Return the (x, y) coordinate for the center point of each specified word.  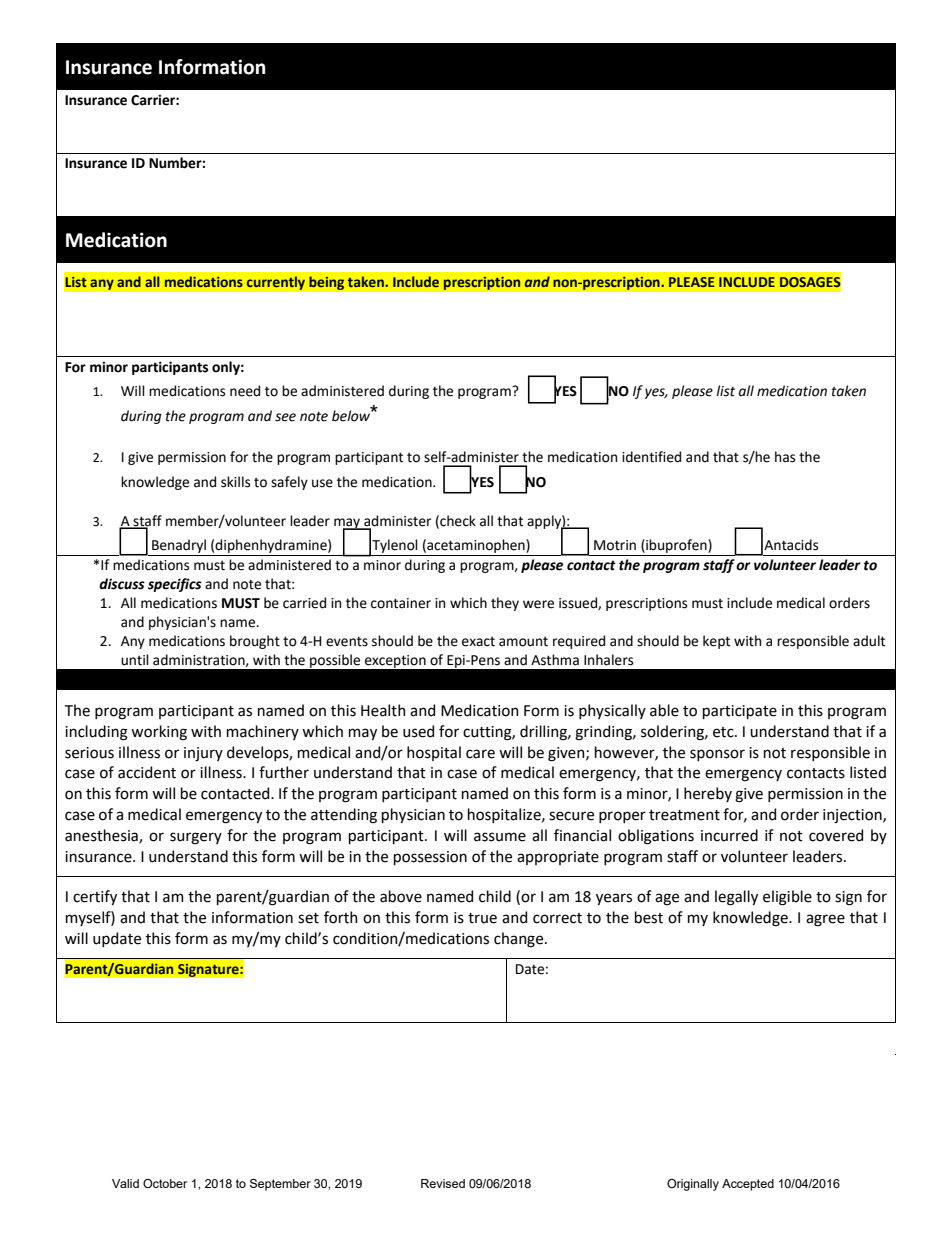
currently (275, 283)
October (165, 1183)
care (480, 754)
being (327, 283)
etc (724, 732)
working (159, 733)
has (785, 457)
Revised (443, 1183)
